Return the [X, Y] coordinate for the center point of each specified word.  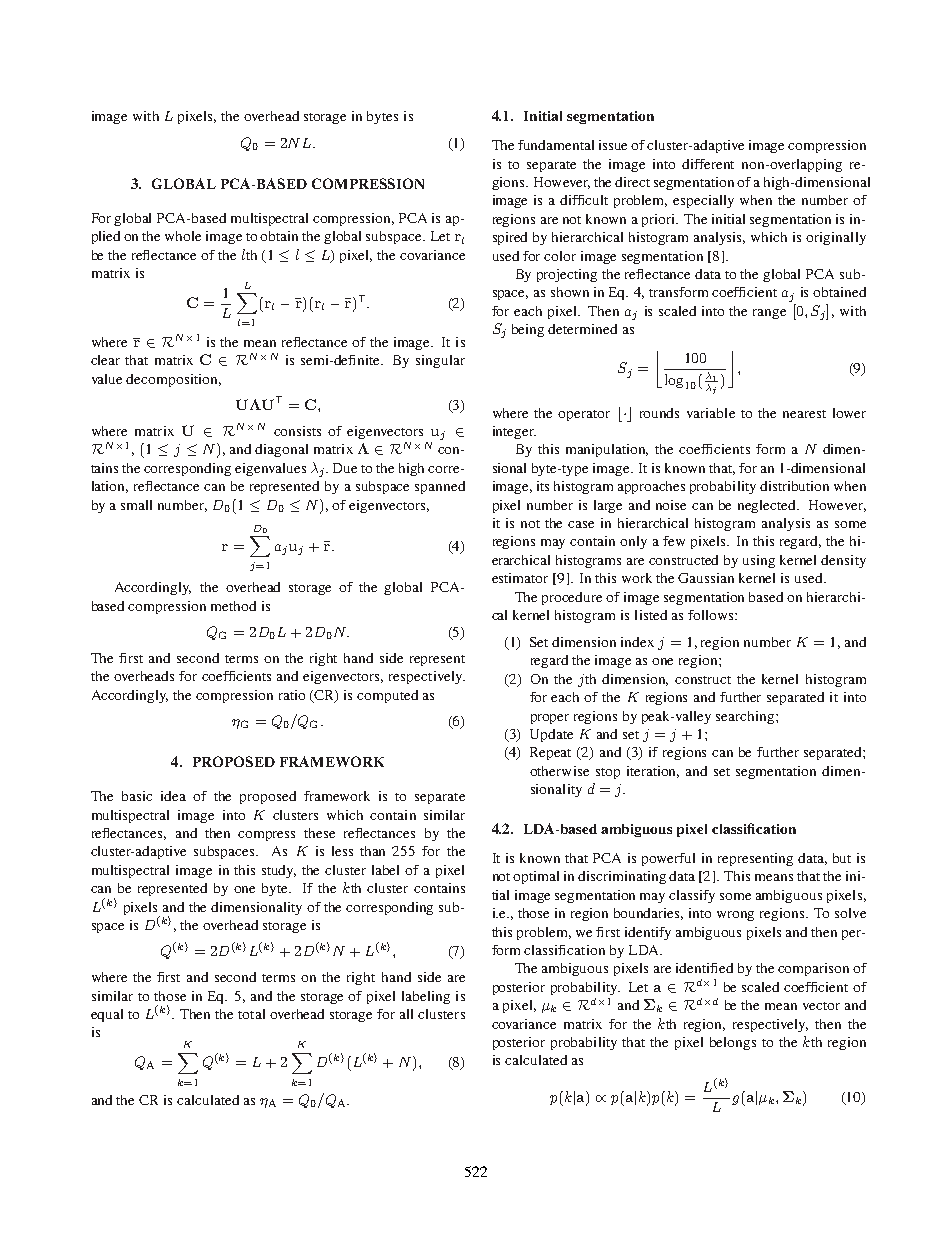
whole [183, 236]
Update [551, 735]
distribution [794, 486]
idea [173, 796]
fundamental [556, 145]
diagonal [281, 450]
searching [746, 717]
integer [514, 432]
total [251, 1014]
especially [703, 201]
